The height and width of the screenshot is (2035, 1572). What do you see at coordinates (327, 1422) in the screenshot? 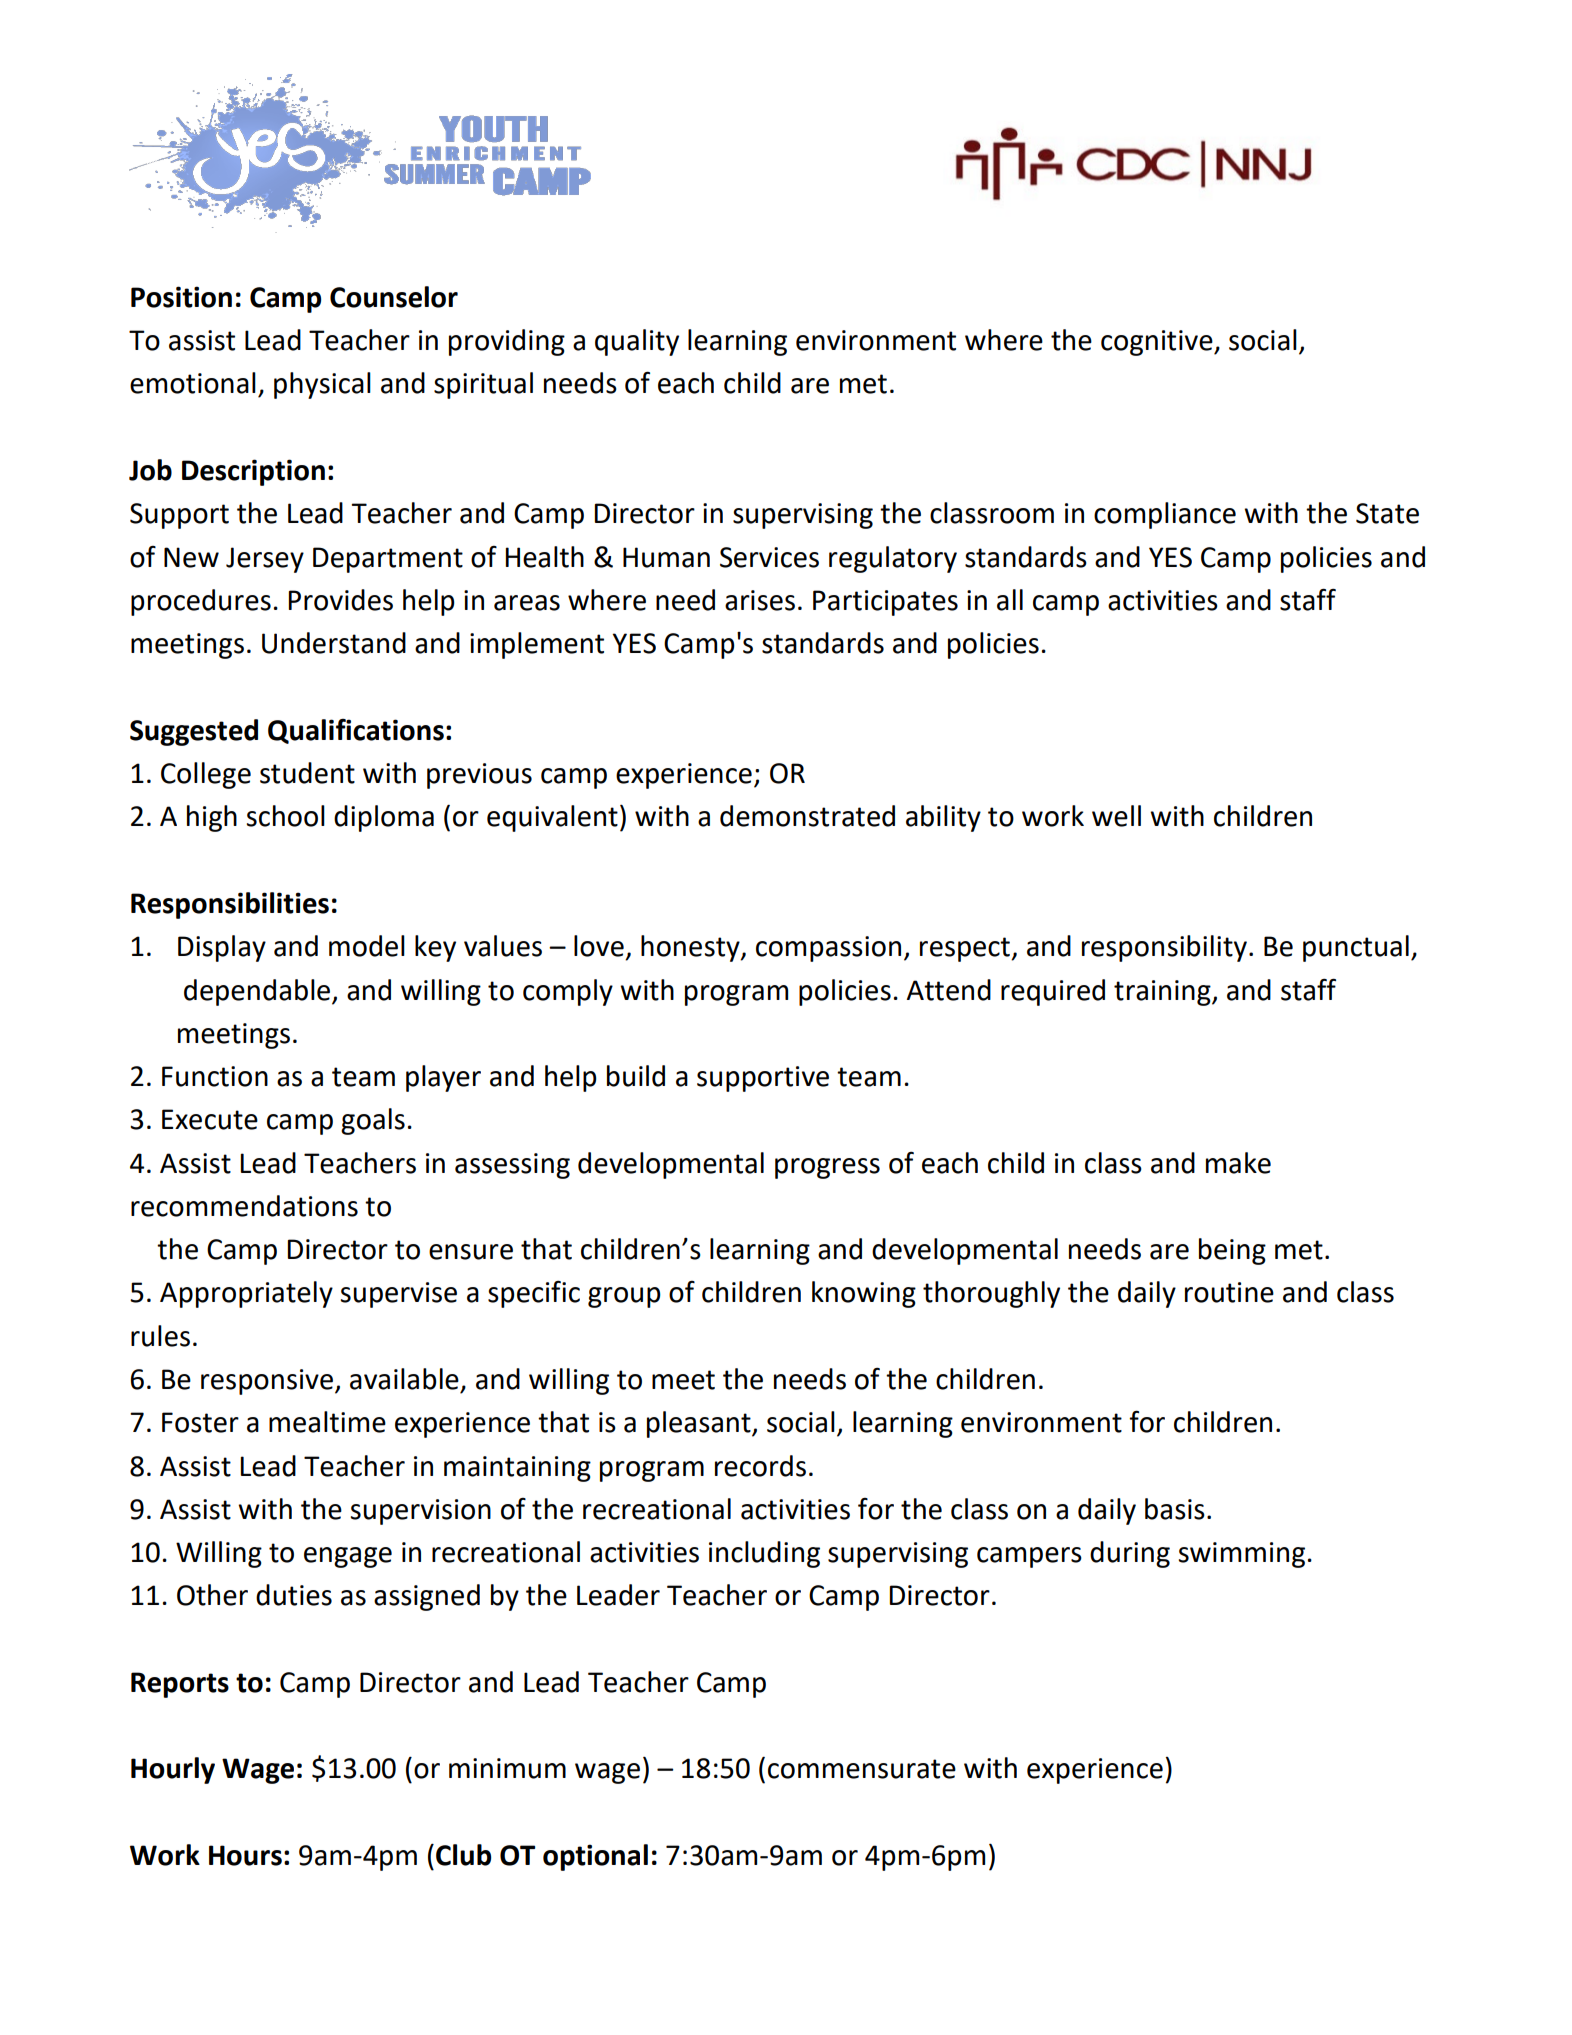
I see `mealtime` at bounding box center [327, 1422].
